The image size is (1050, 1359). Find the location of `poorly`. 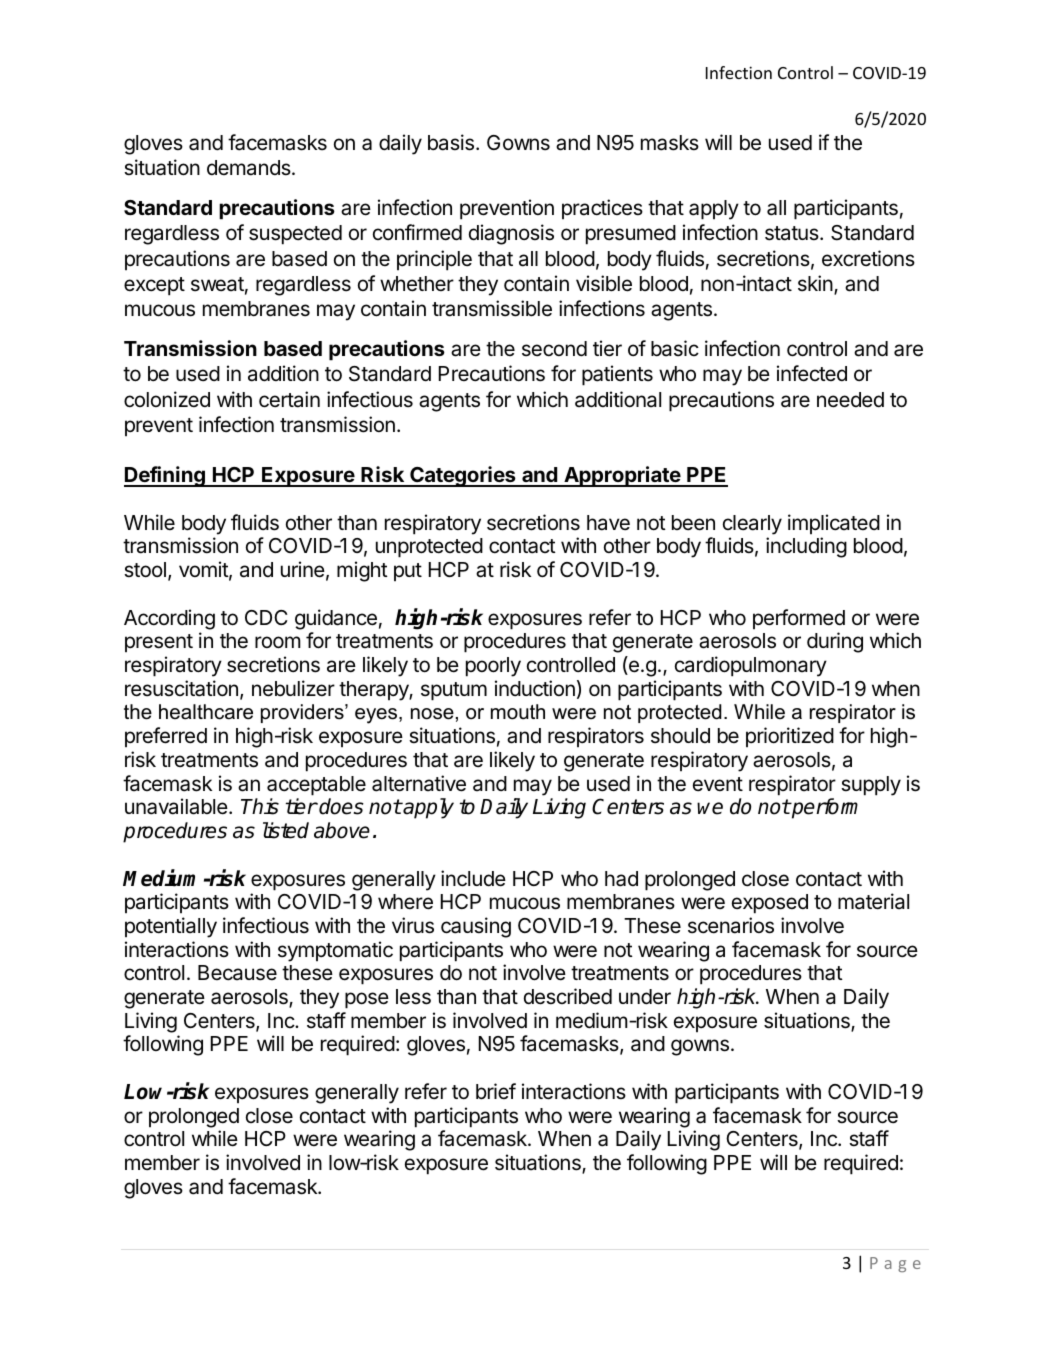

poorly is located at coordinates (493, 667).
